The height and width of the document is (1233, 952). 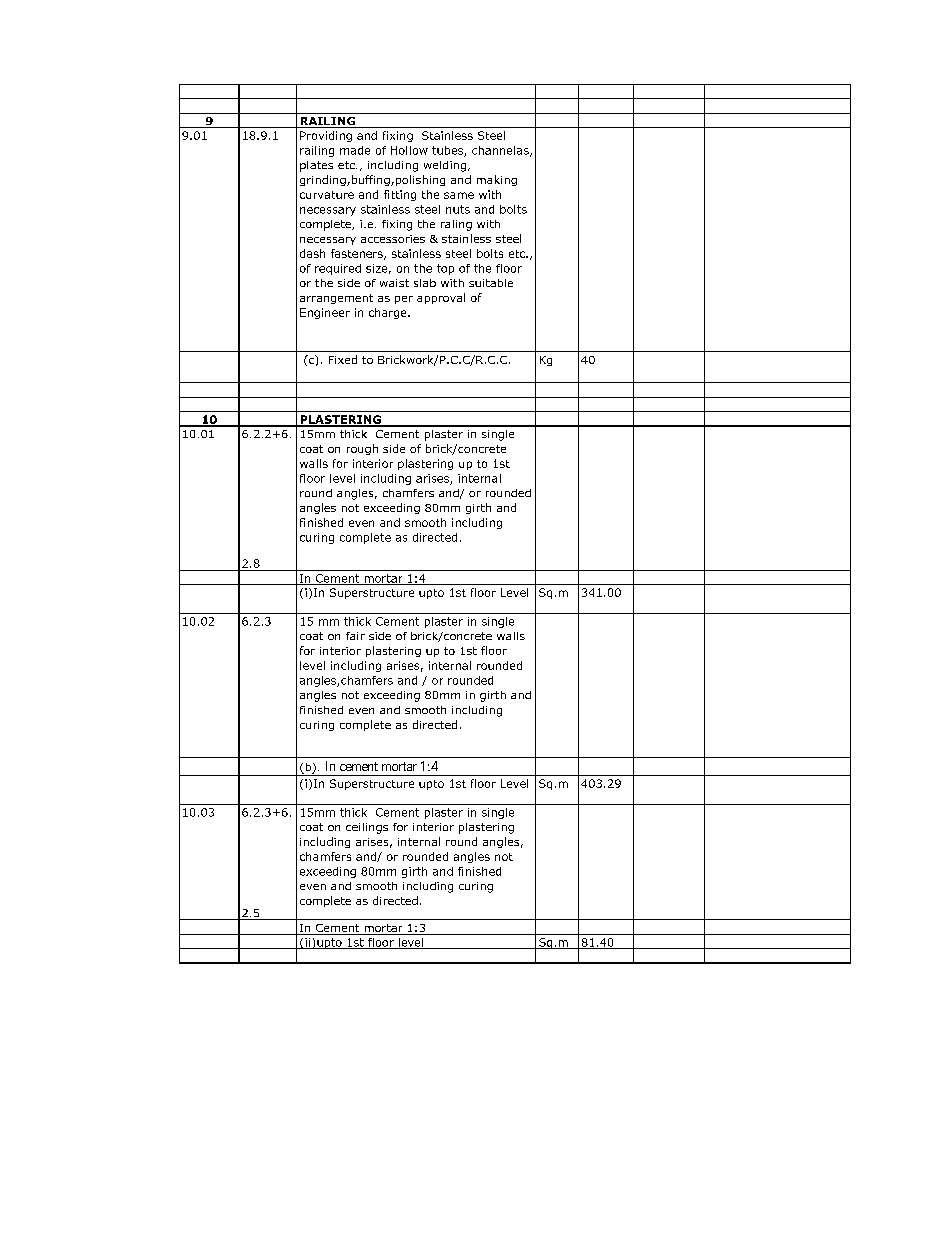 I want to click on curvature, so click(x=327, y=195).
